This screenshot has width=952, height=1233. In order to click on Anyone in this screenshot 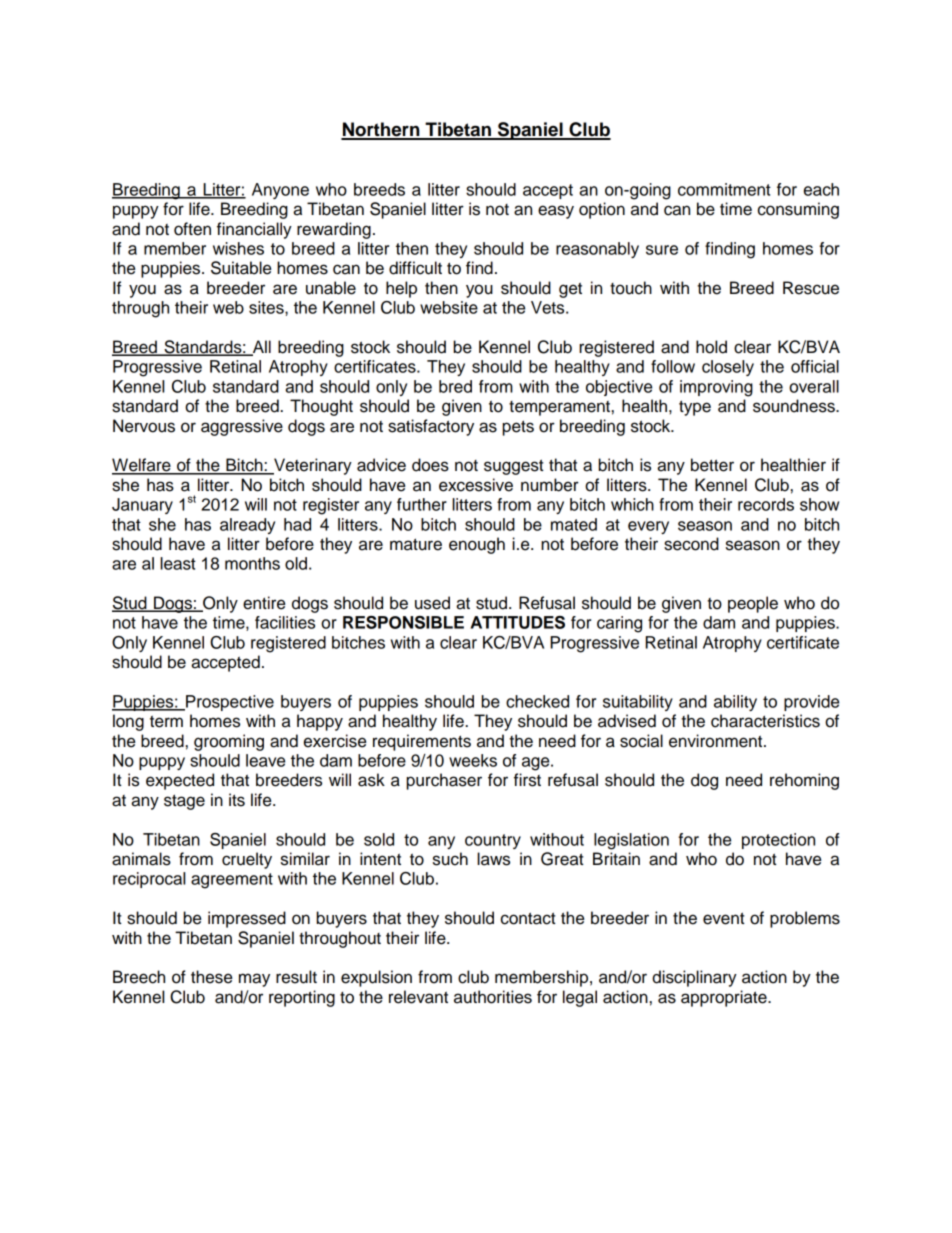, I will do `click(280, 191)`.
